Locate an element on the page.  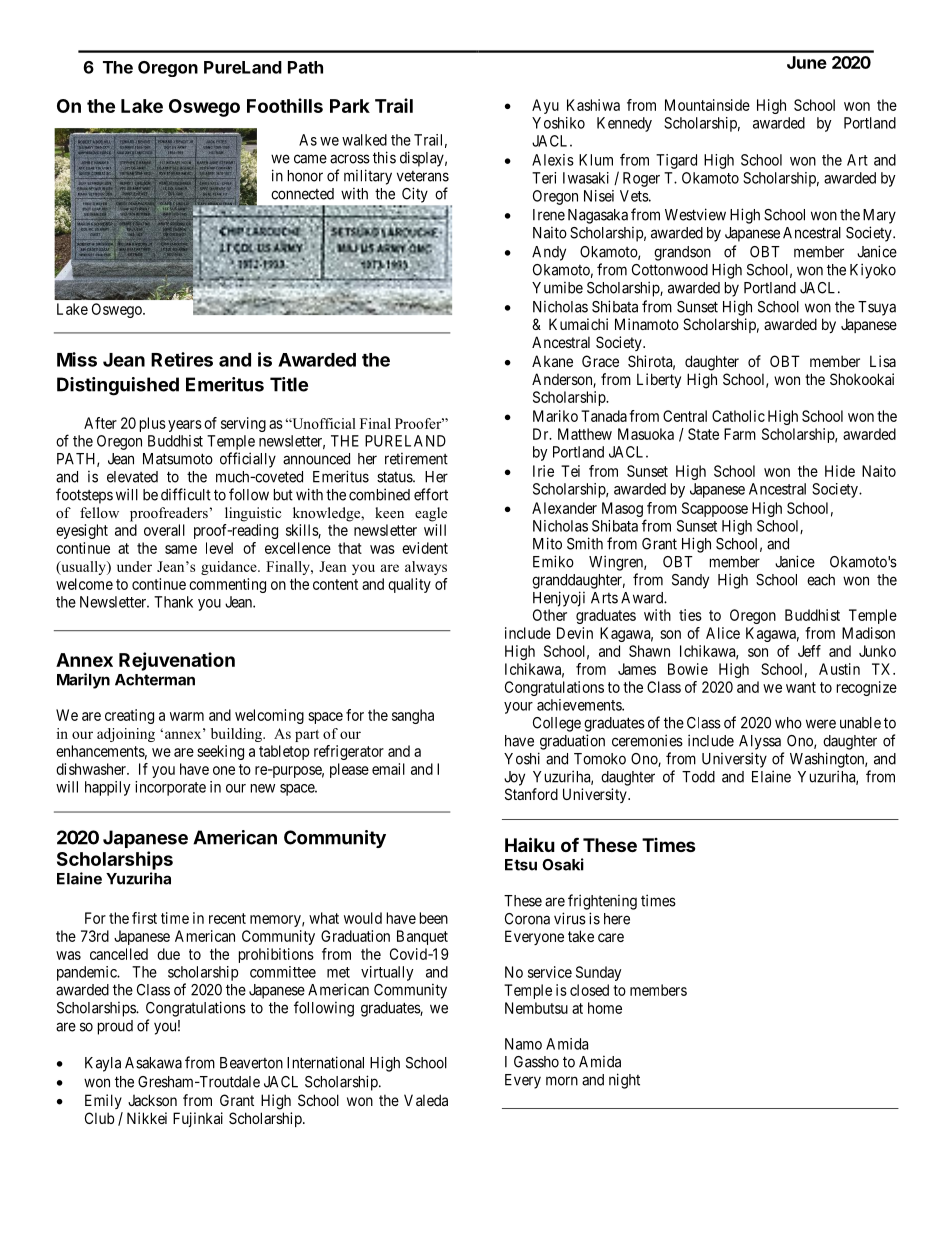
June is located at coordinates (807, 62).
